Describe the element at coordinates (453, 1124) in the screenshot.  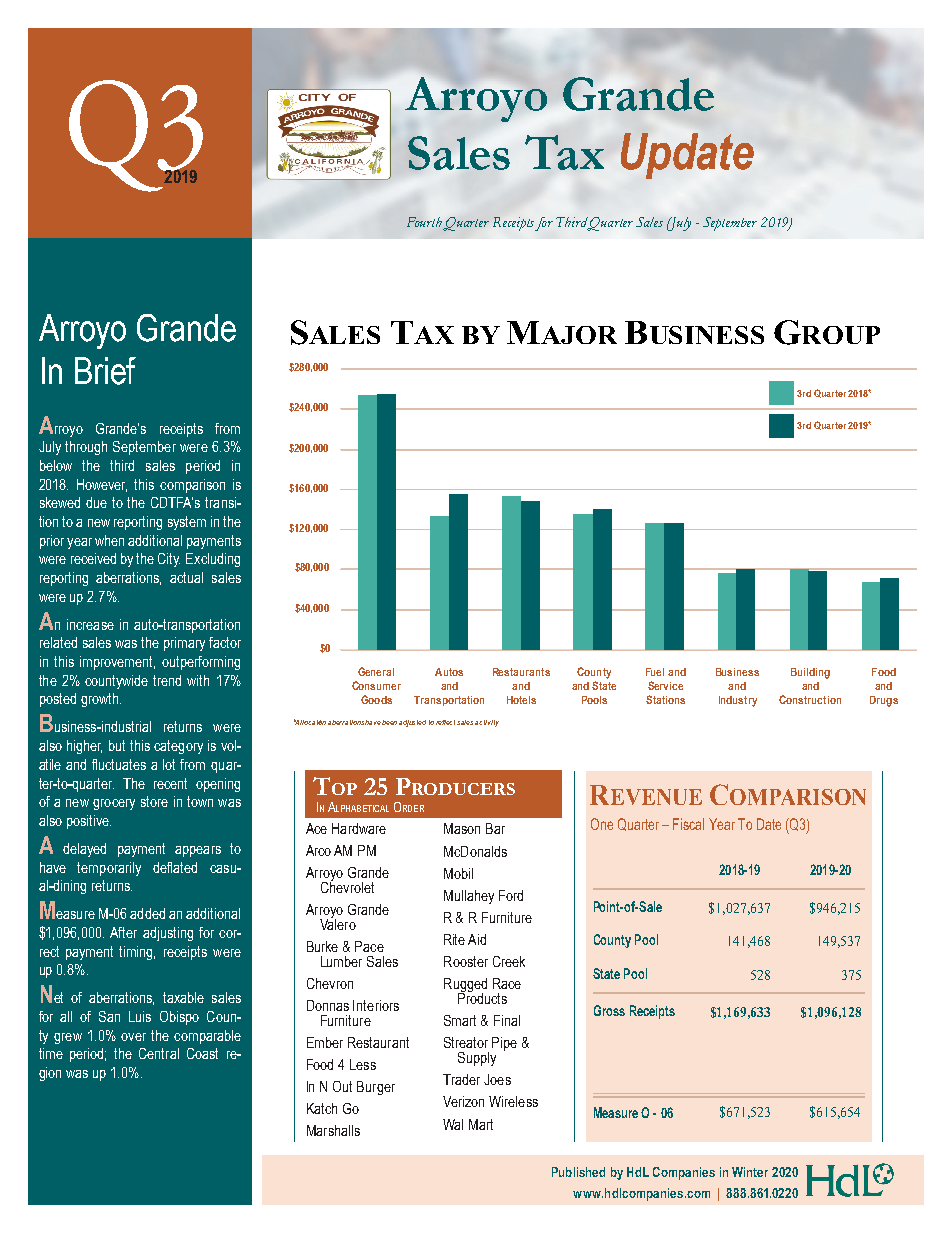
I see `Wal` at that location.
